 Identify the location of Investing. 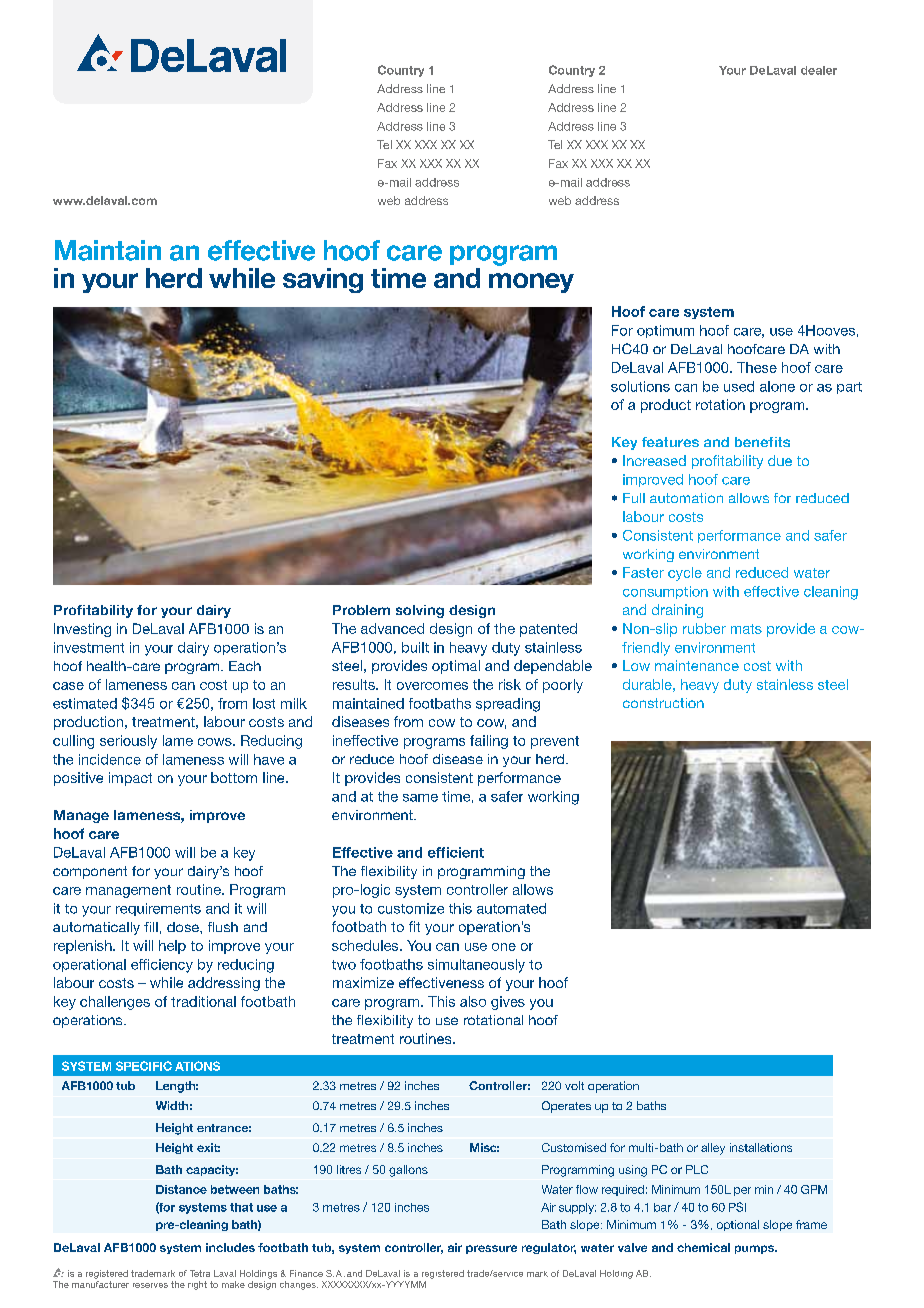
(82, 630).
